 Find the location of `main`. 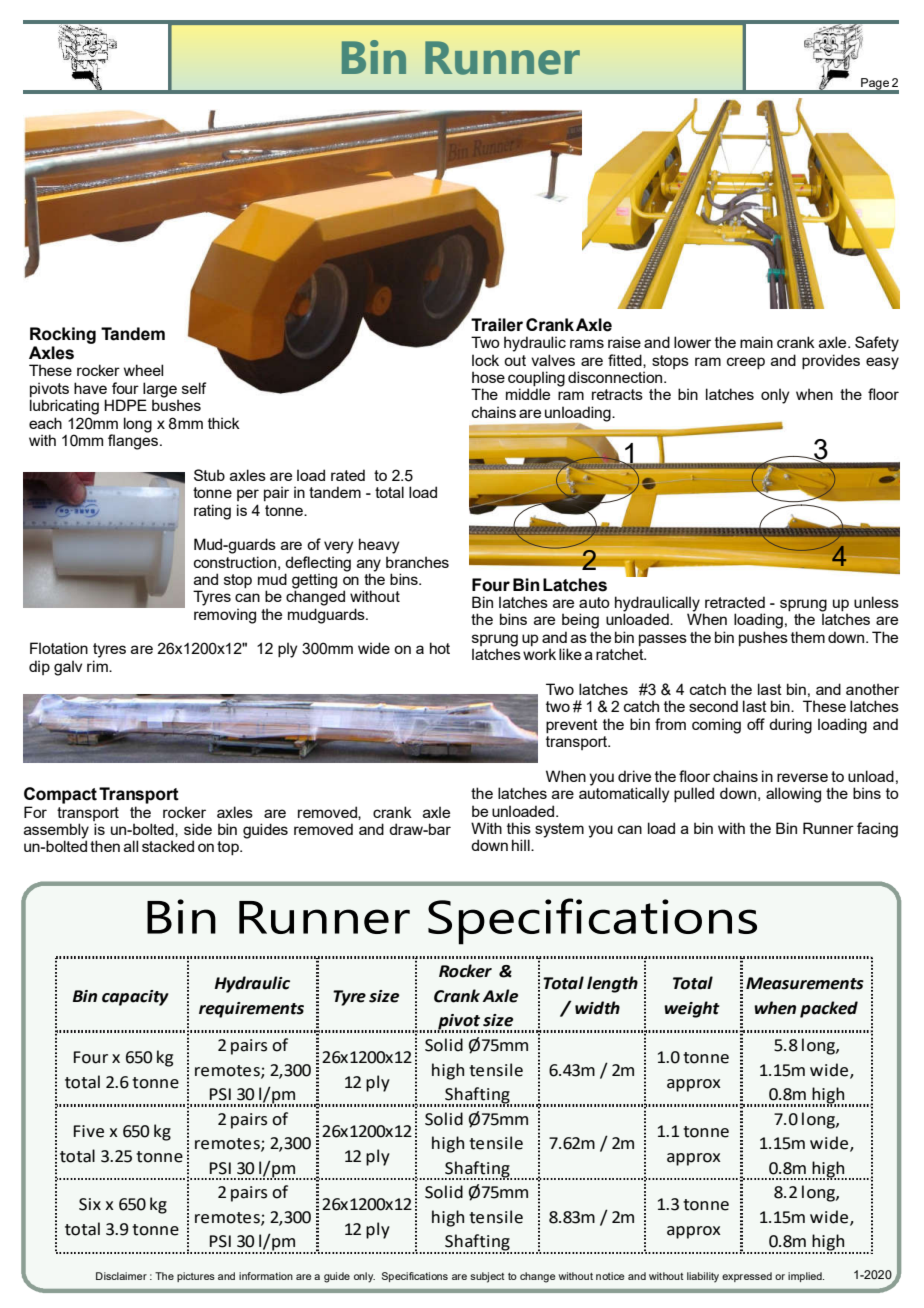

main is located at coordinates (756, 342).
